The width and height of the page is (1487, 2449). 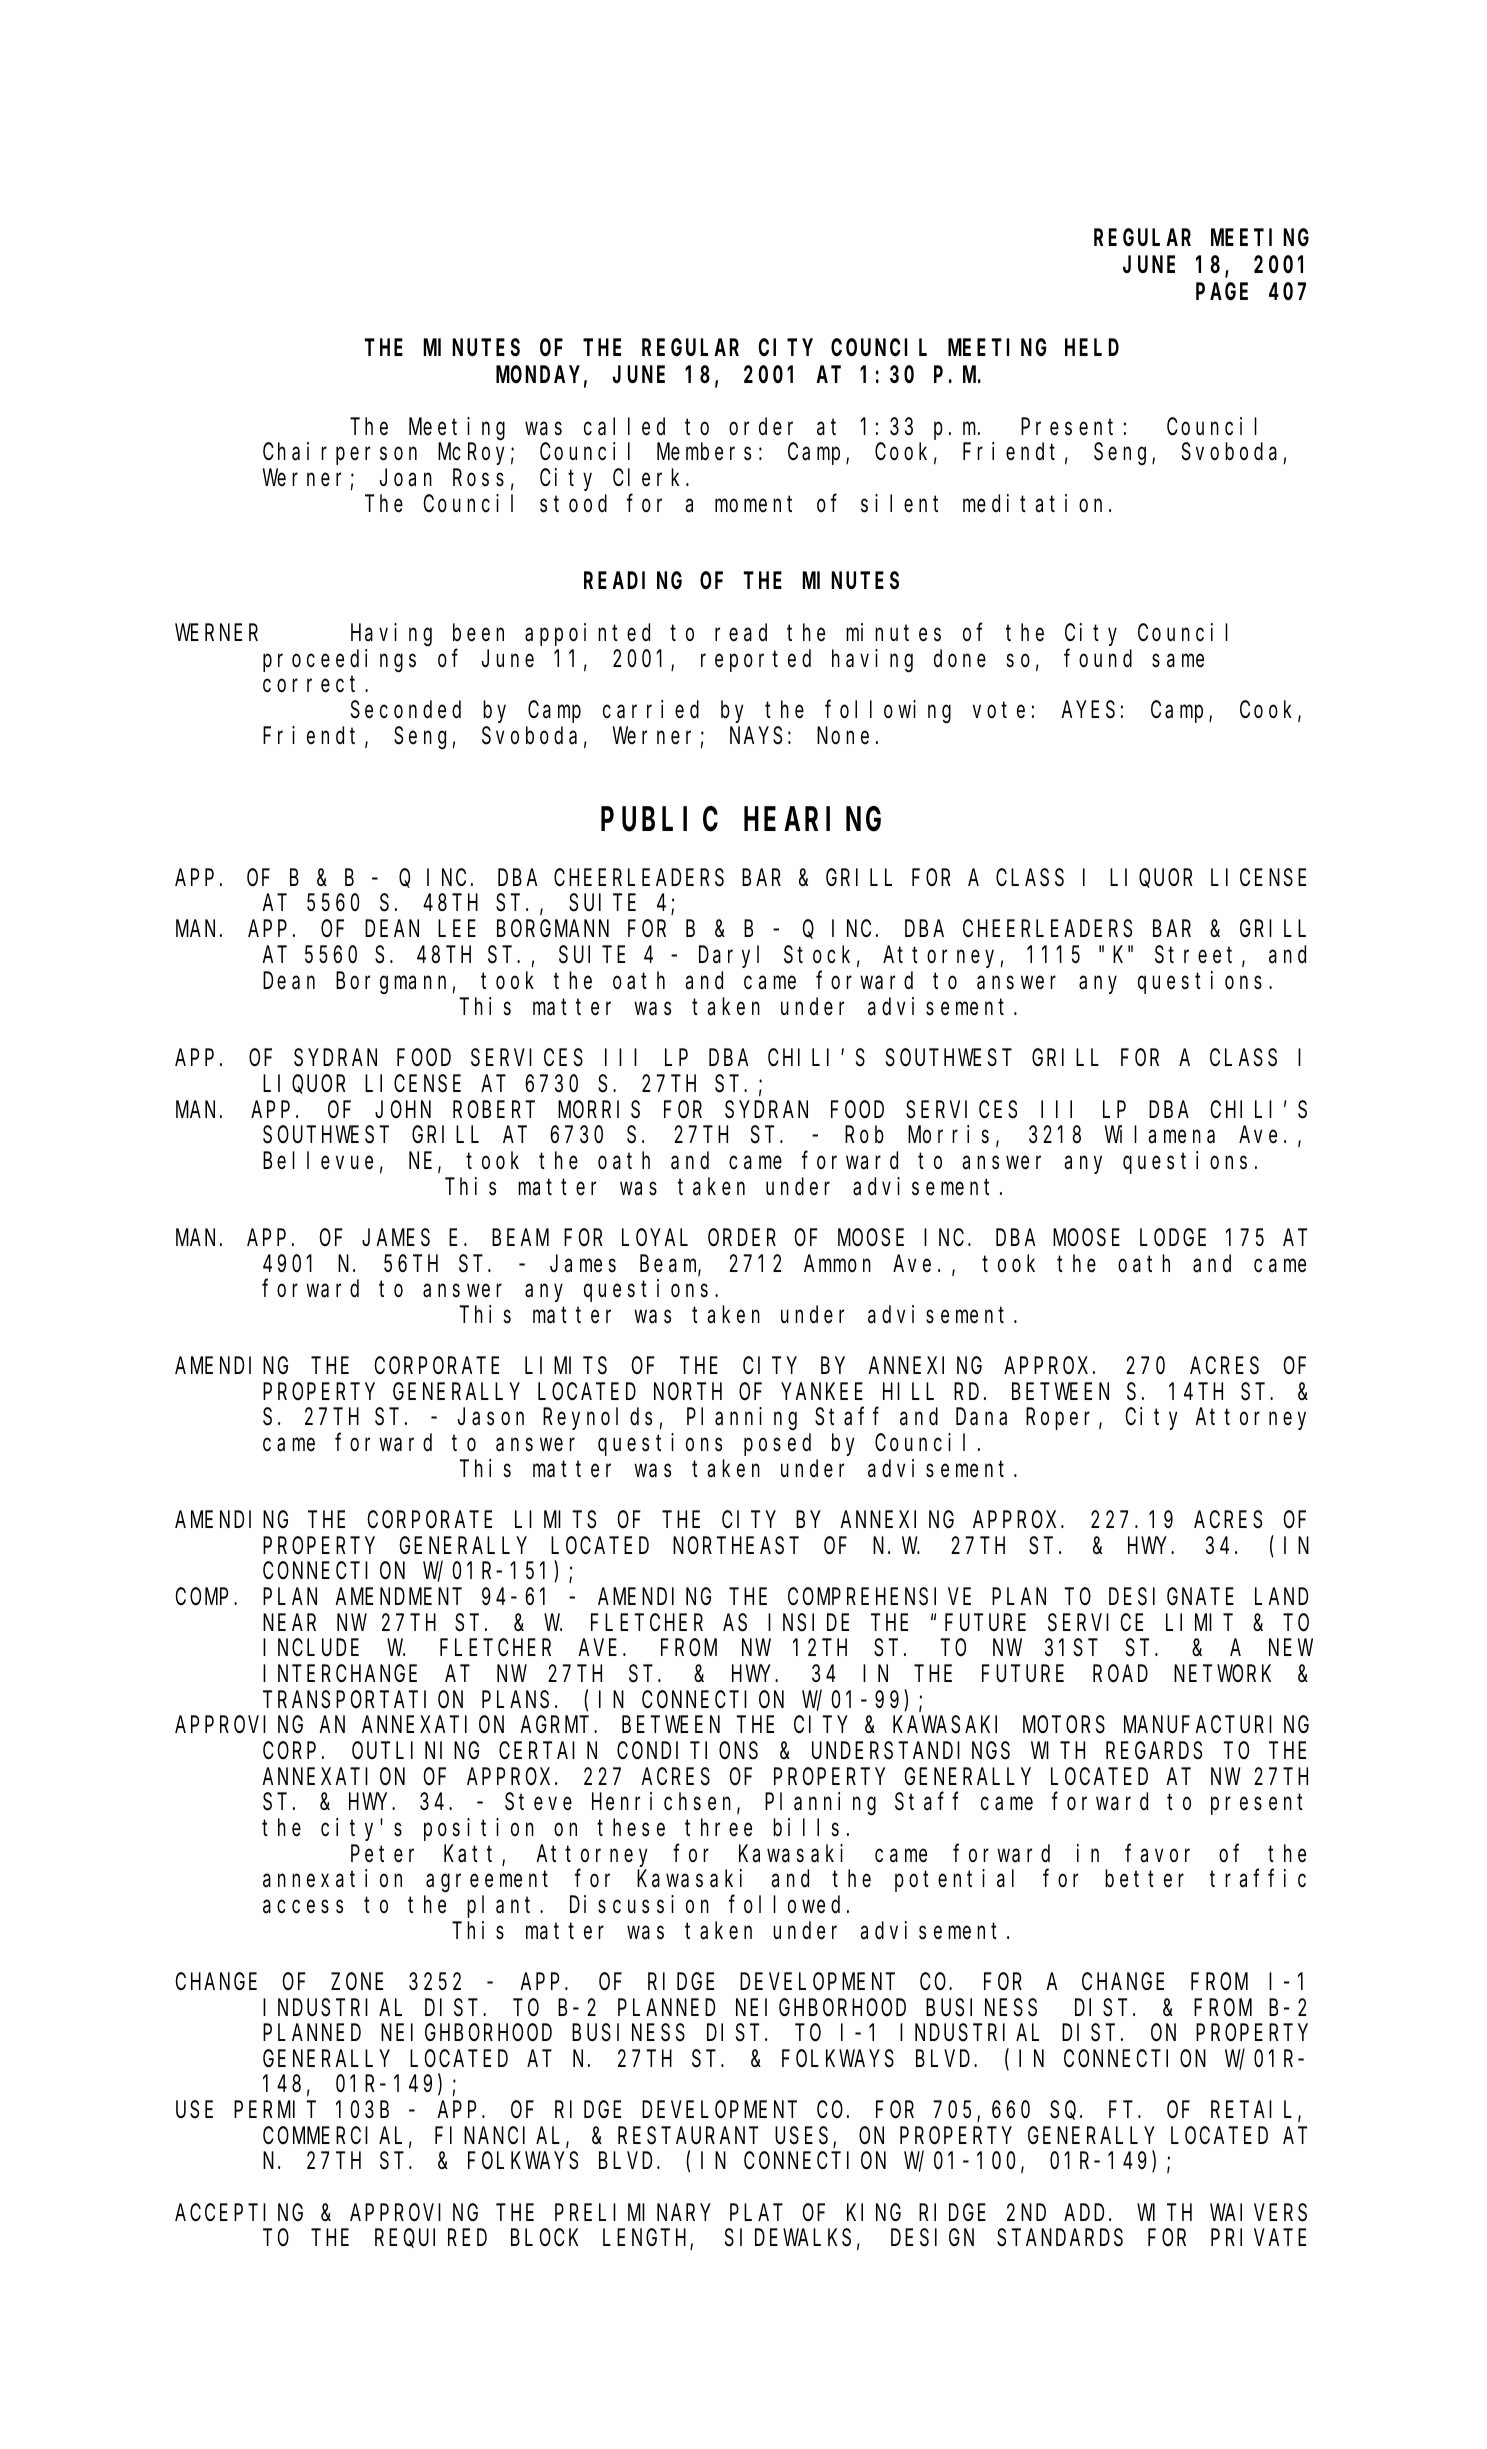 What do you see at coordinates (239, 2213) in the page?
I see `ACCEPTING` at bounding box center [239, 2213].
